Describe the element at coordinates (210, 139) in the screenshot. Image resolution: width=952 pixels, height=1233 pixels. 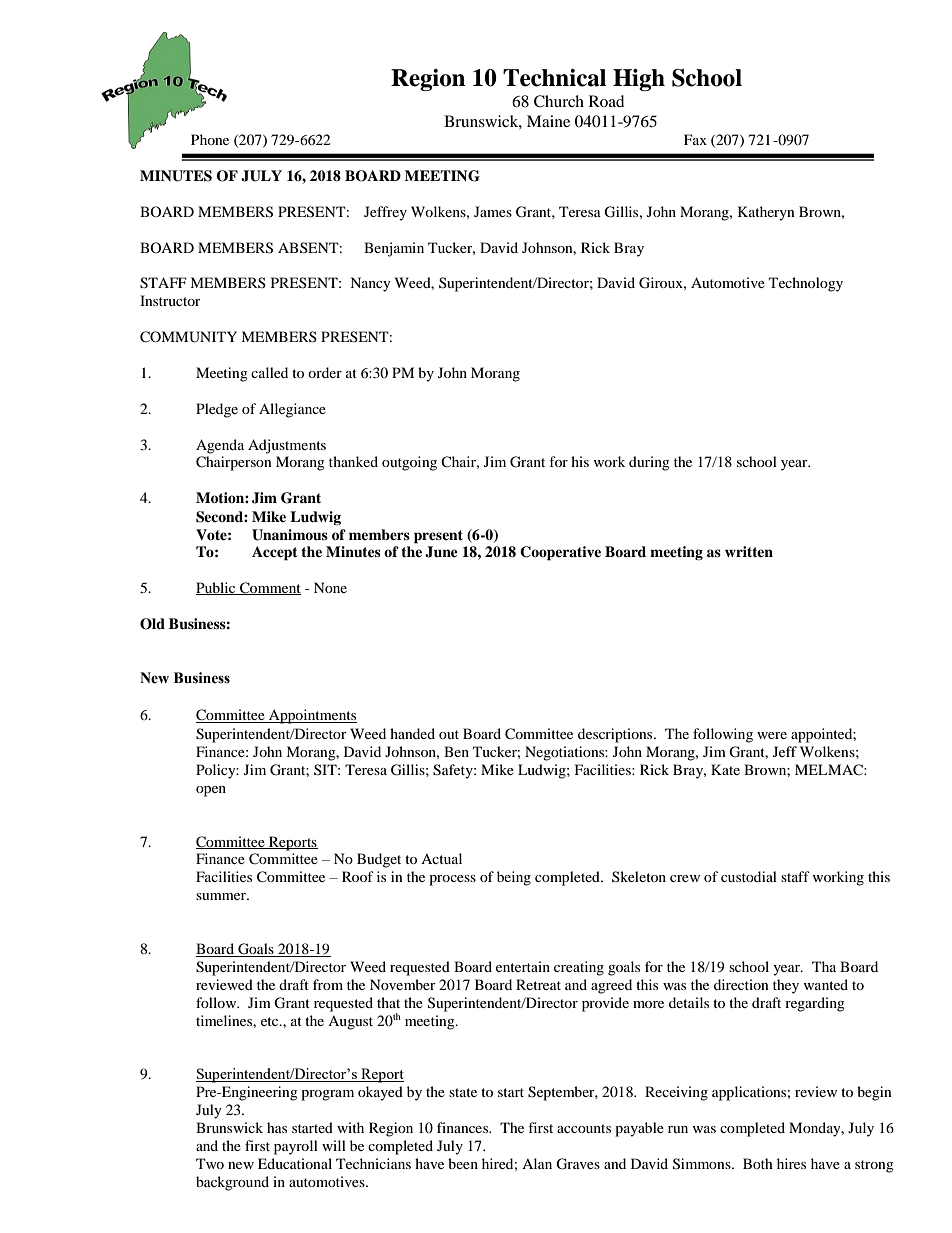
I see `Phone` at that location.
